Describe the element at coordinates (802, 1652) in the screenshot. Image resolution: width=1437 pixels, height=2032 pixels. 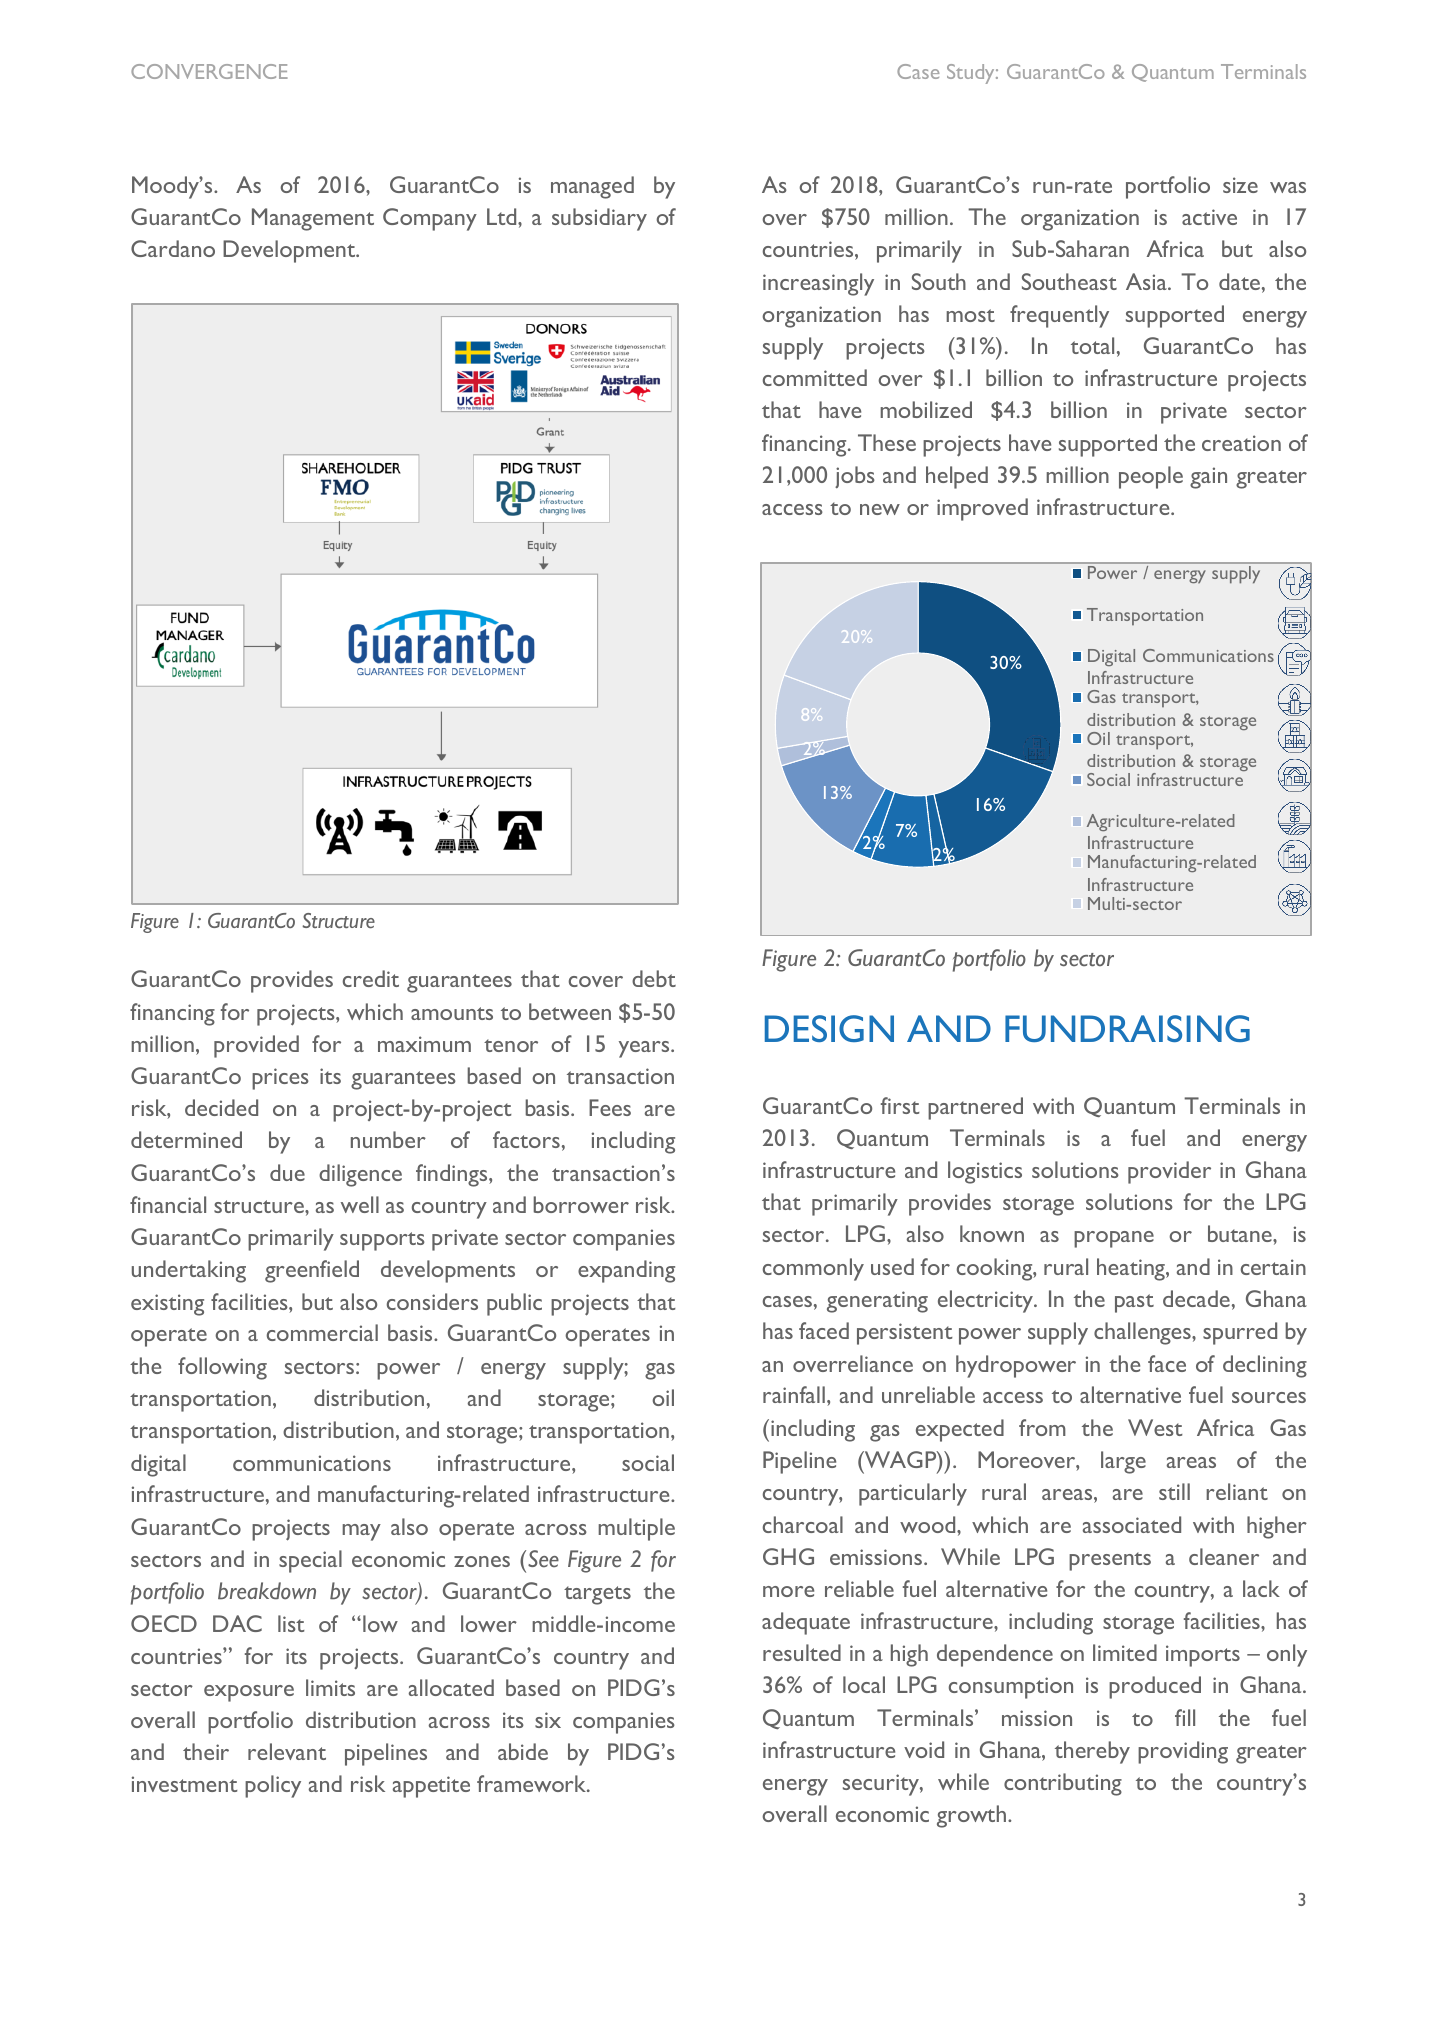
I see `resulted` at that location.
